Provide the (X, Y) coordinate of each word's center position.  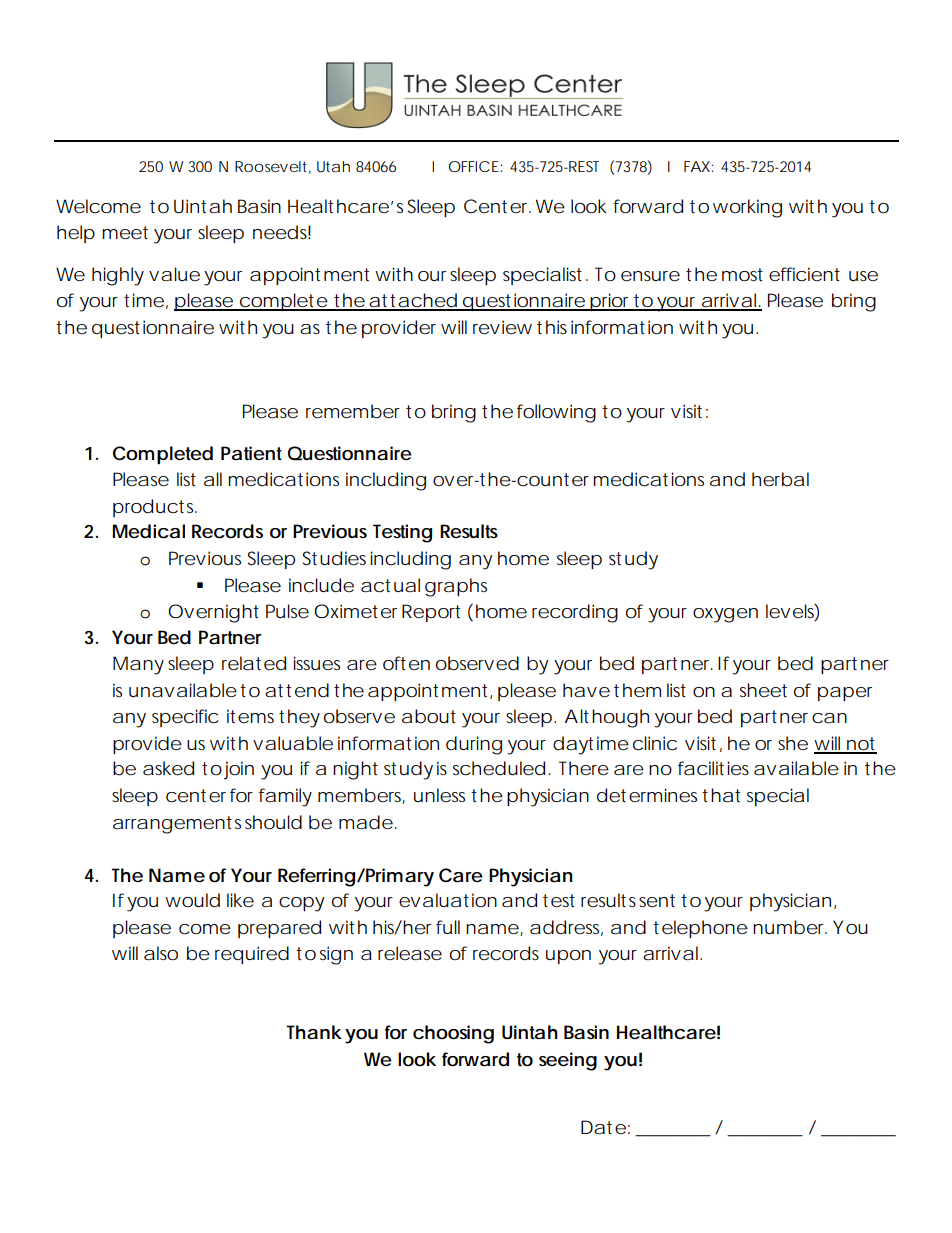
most (742, 274)
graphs (456, 587)
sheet (763, 690)
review (502, 327)
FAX (697, 166)
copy (302, 904)
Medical (148, 531)
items (250, 716)
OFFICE (474, 166)
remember (353, 411)
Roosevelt (271, 166)
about (429, 716)
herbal (780, 479)
